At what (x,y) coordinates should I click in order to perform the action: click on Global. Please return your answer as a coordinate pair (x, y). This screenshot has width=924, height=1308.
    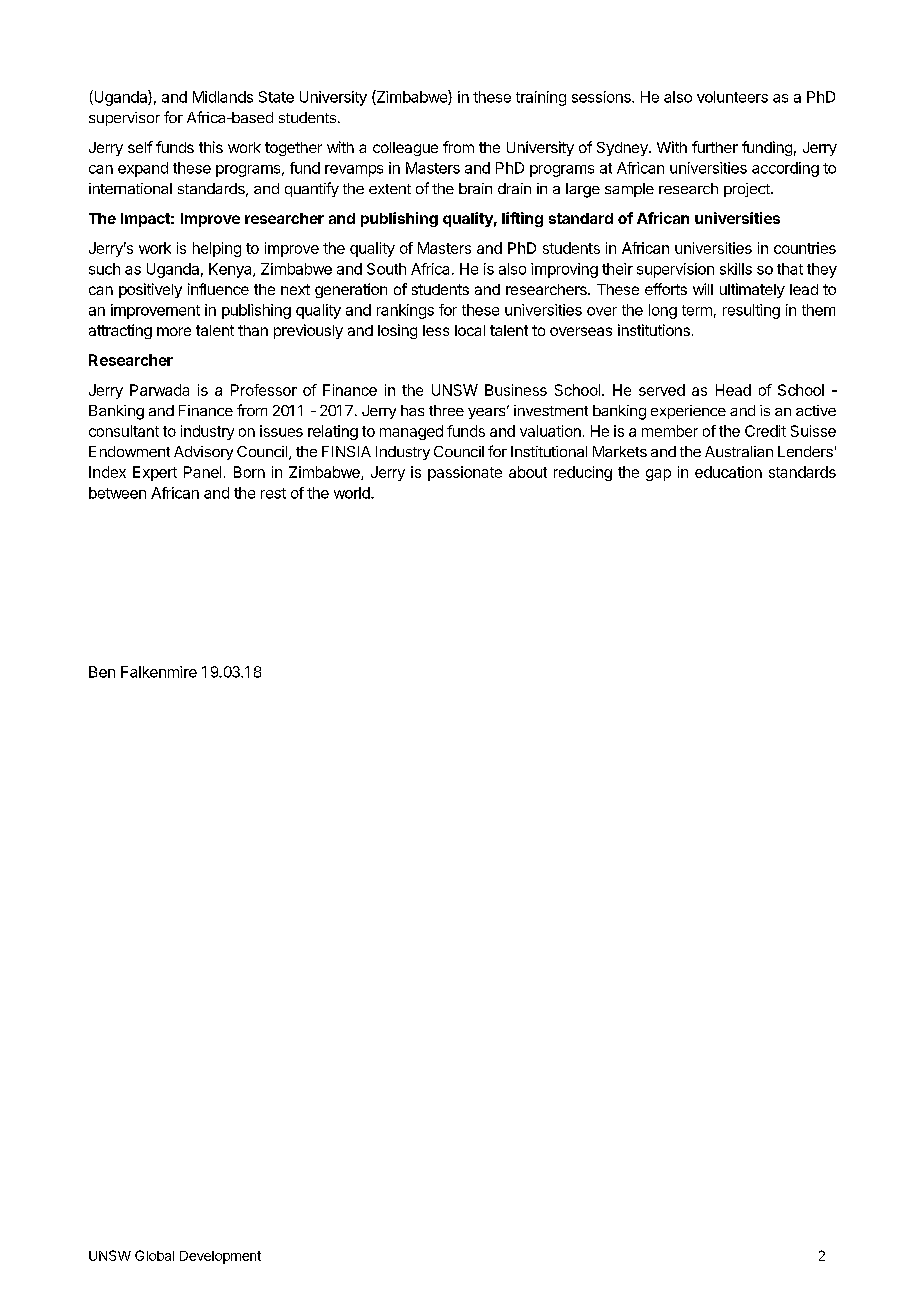
    Looking at the image, I should click on (154, 1255).
